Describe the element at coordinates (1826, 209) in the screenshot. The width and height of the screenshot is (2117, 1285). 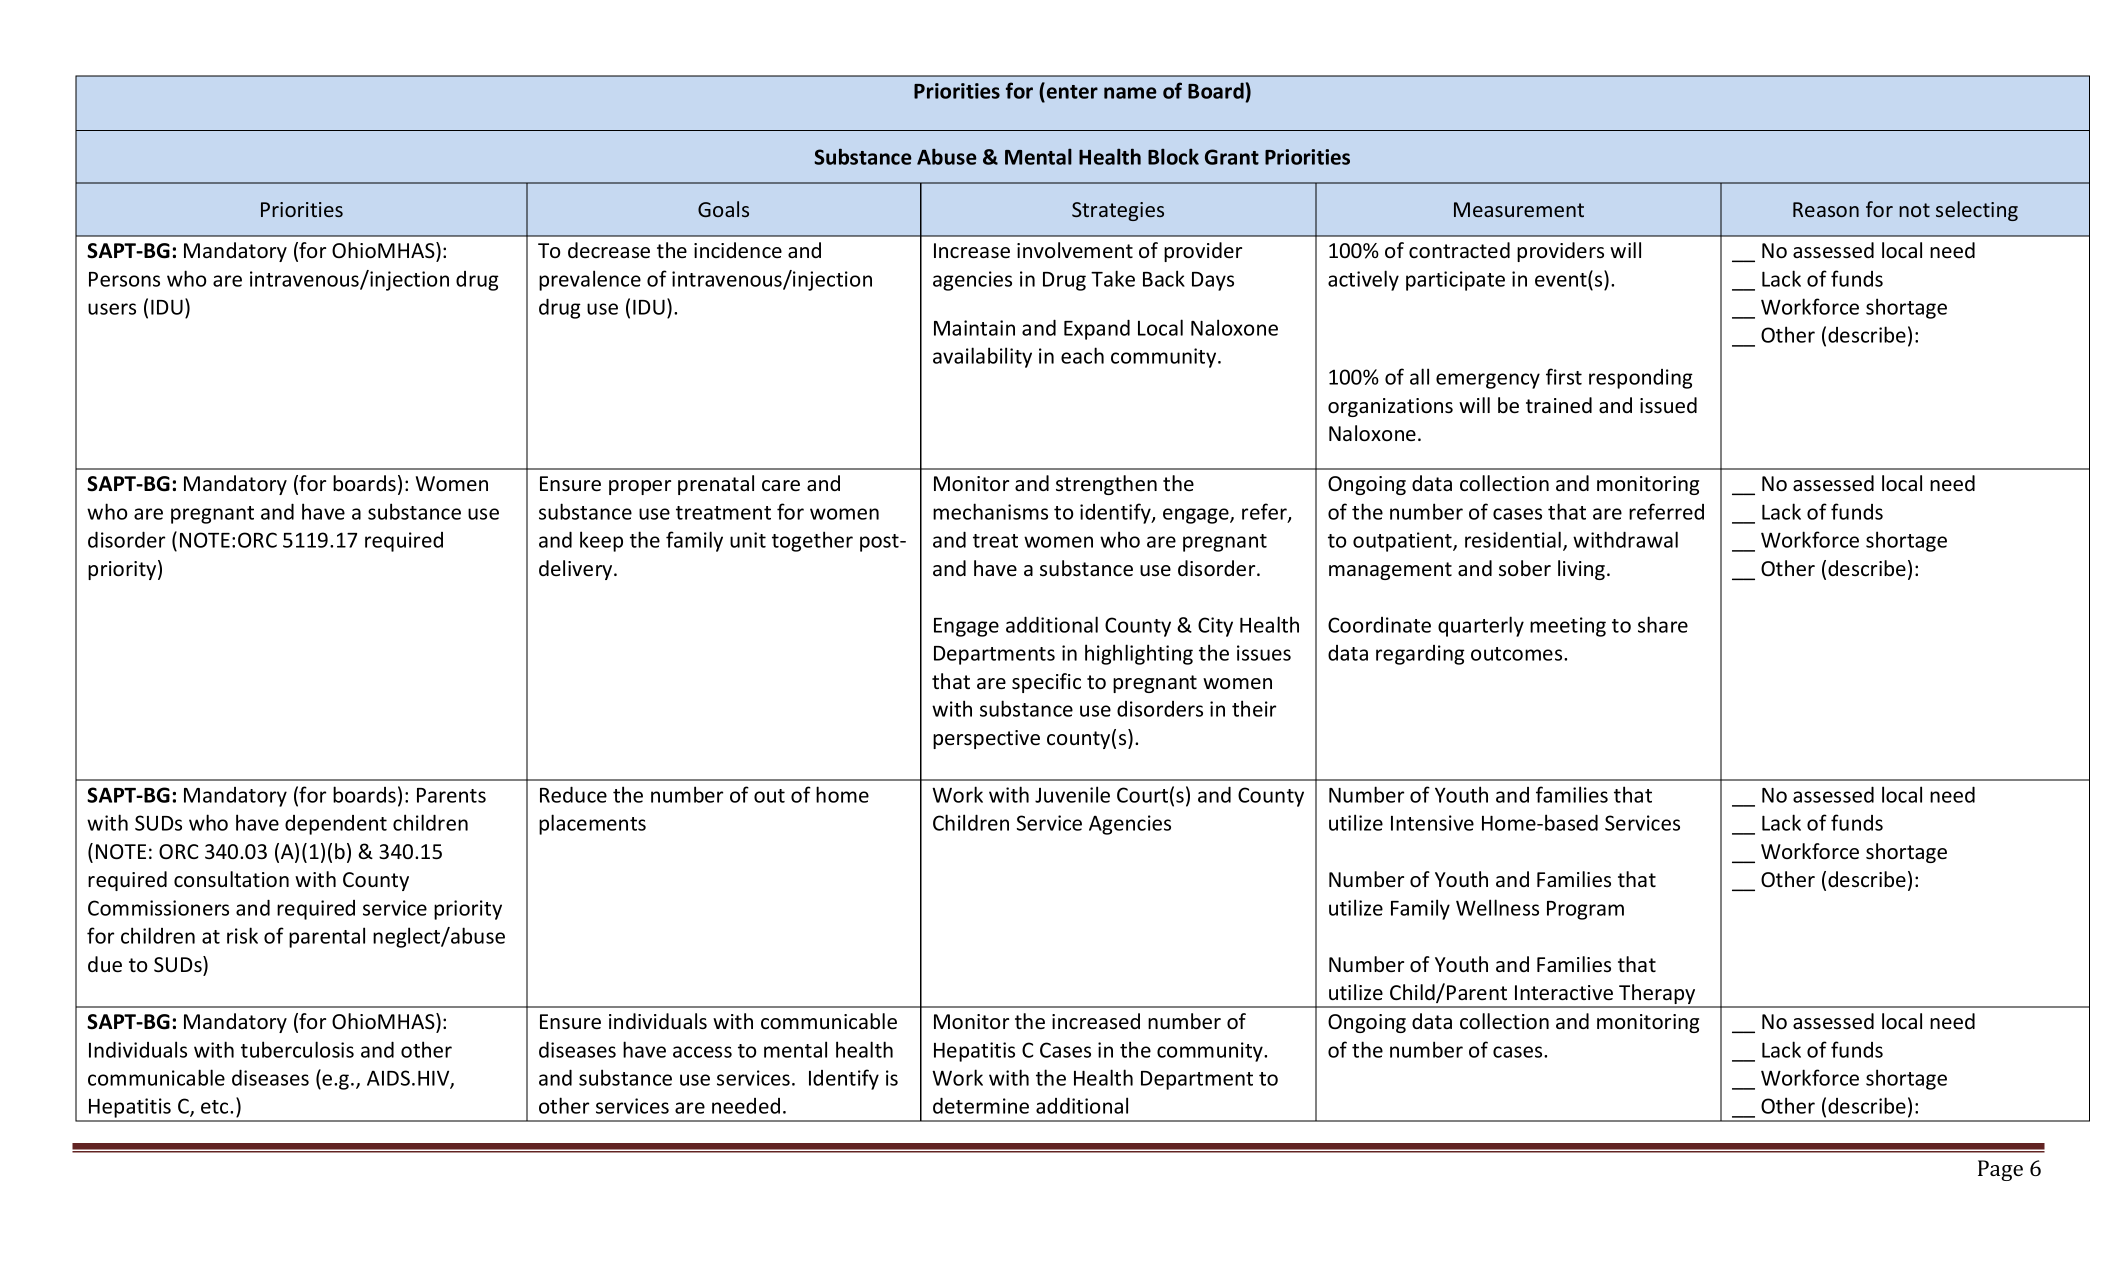
I see `Reason` at that location.
